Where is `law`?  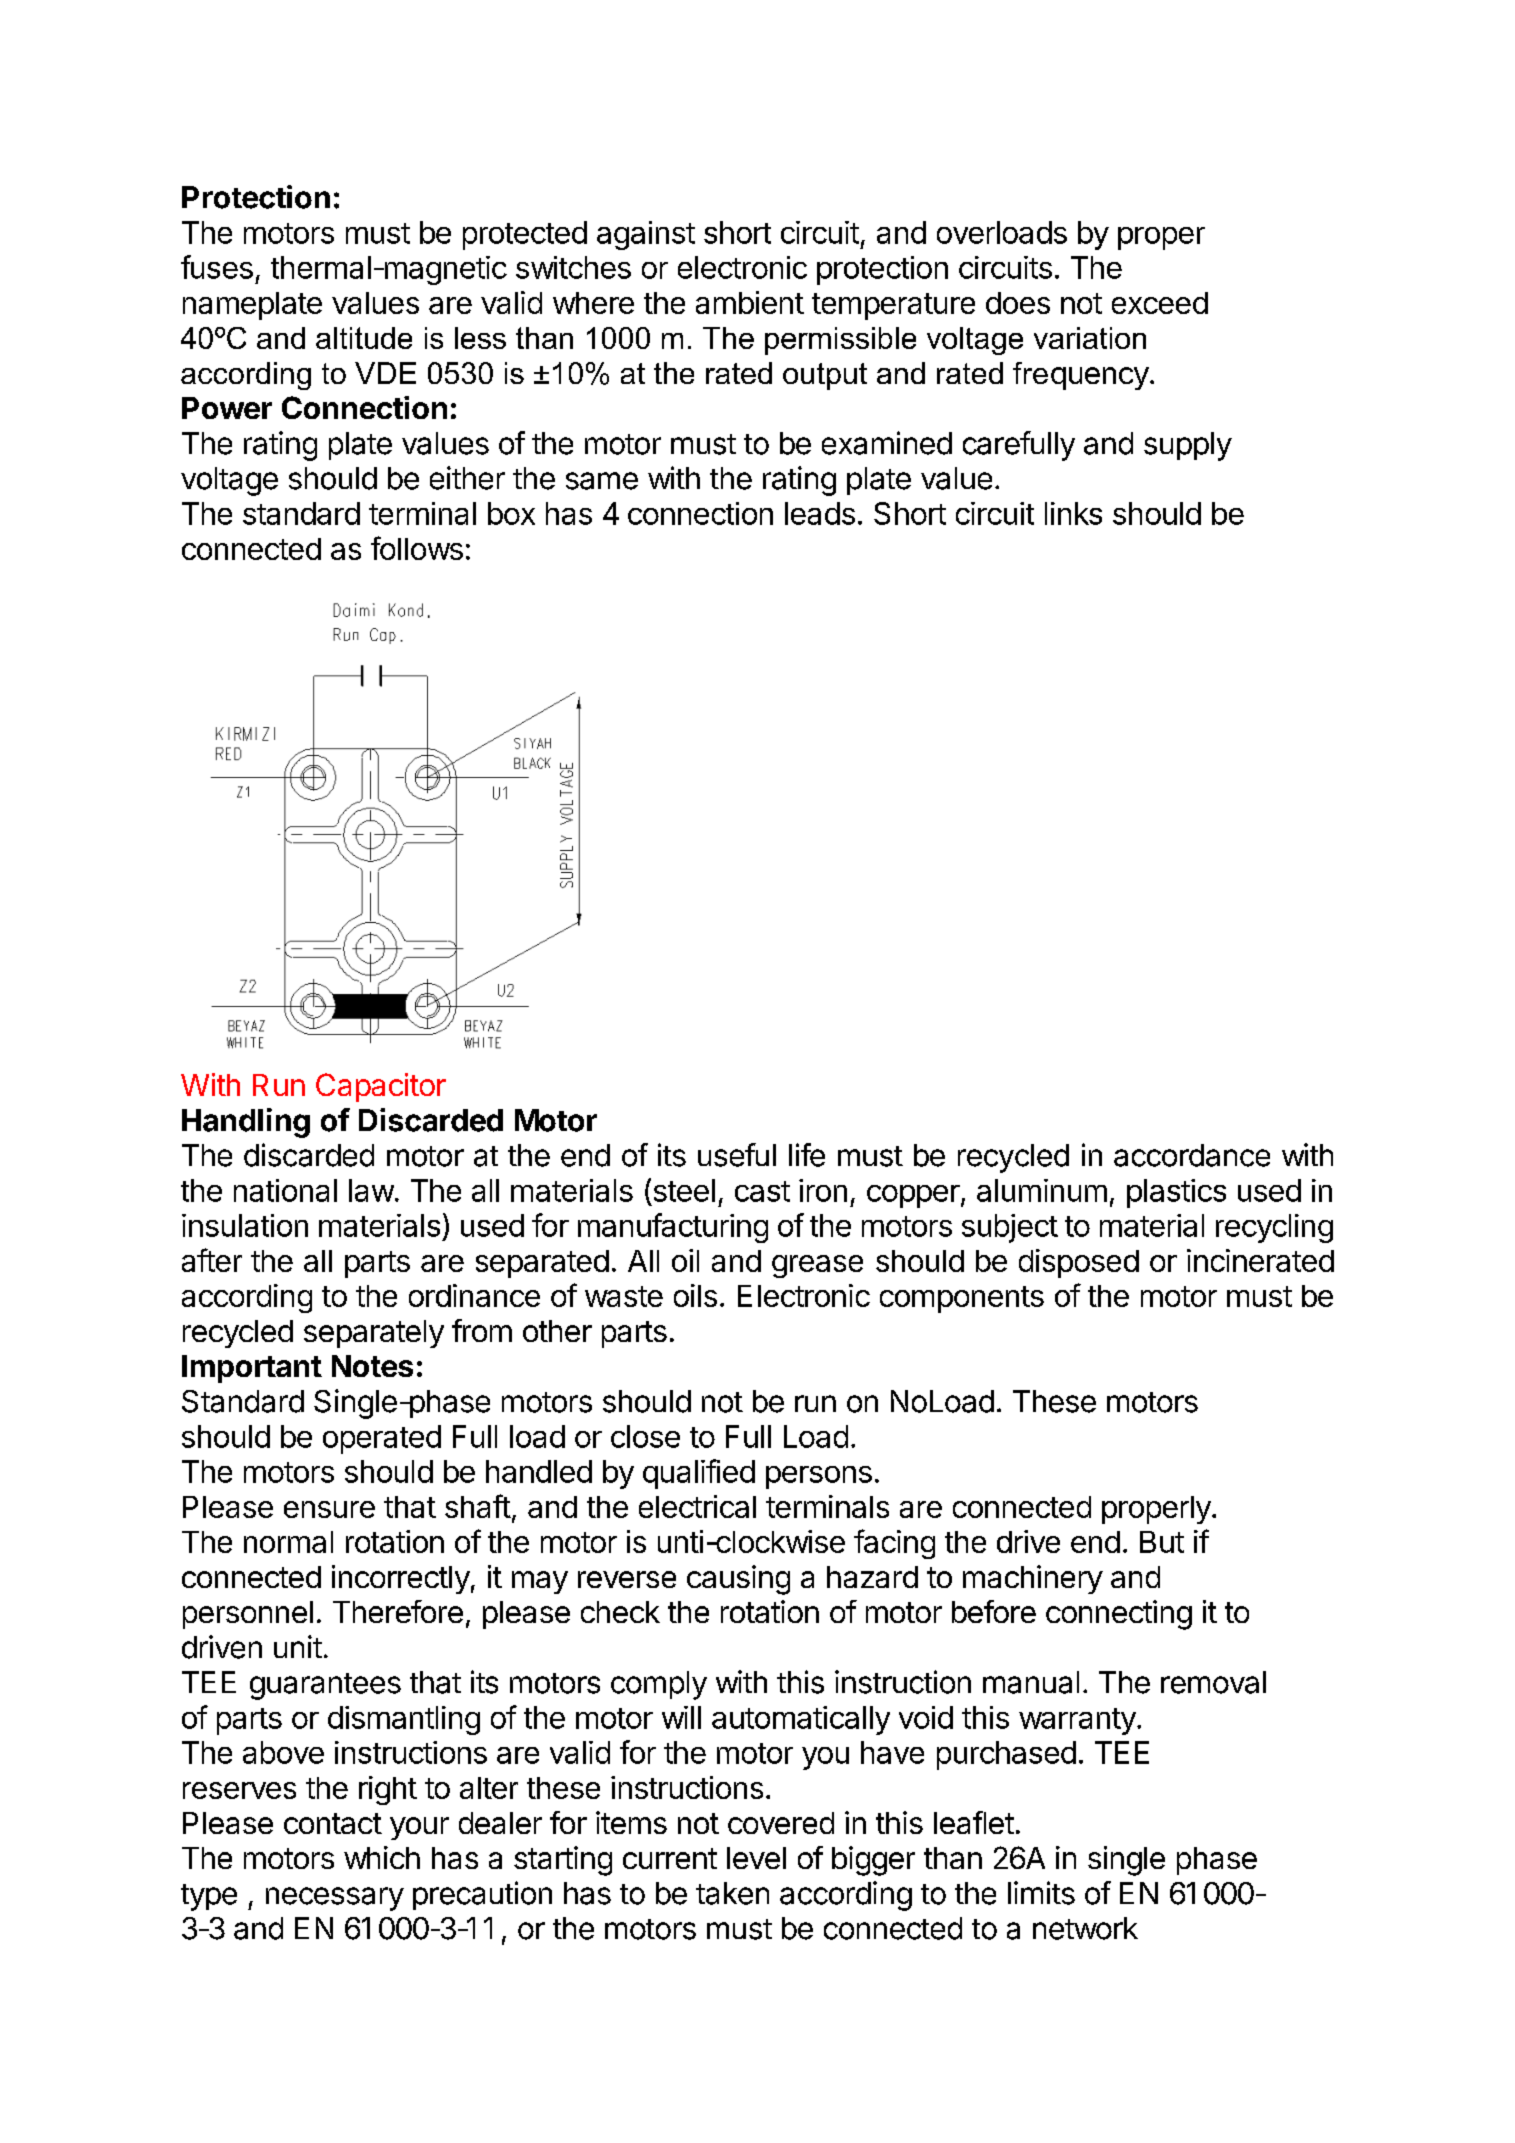 law is located at coordinates (371, 1190).
